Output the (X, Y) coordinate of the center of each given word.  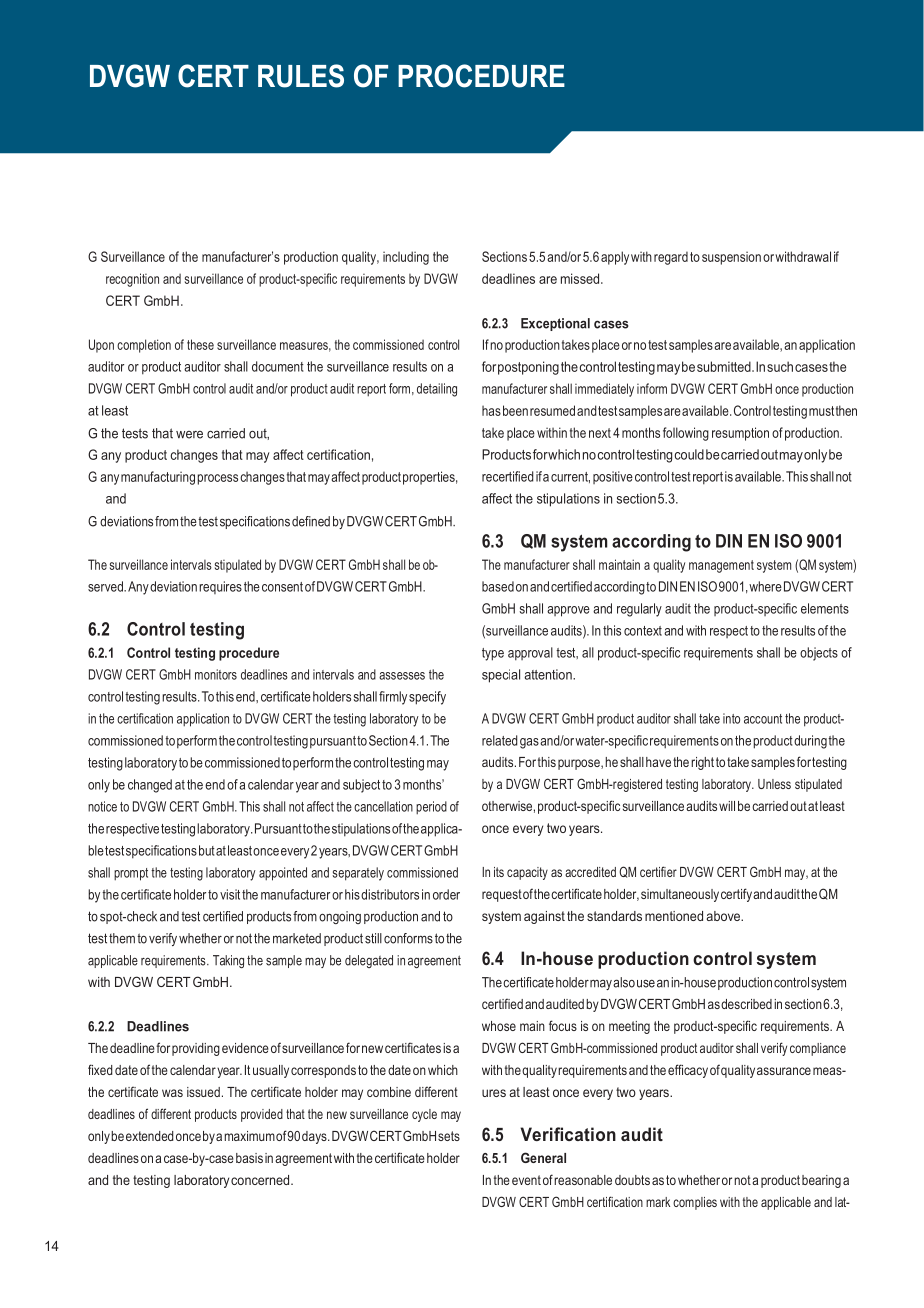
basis (249, 1158)
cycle (424, 1115)
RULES (301, 76)
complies (695, 1203)
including (406, 258)
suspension (731, 258)
